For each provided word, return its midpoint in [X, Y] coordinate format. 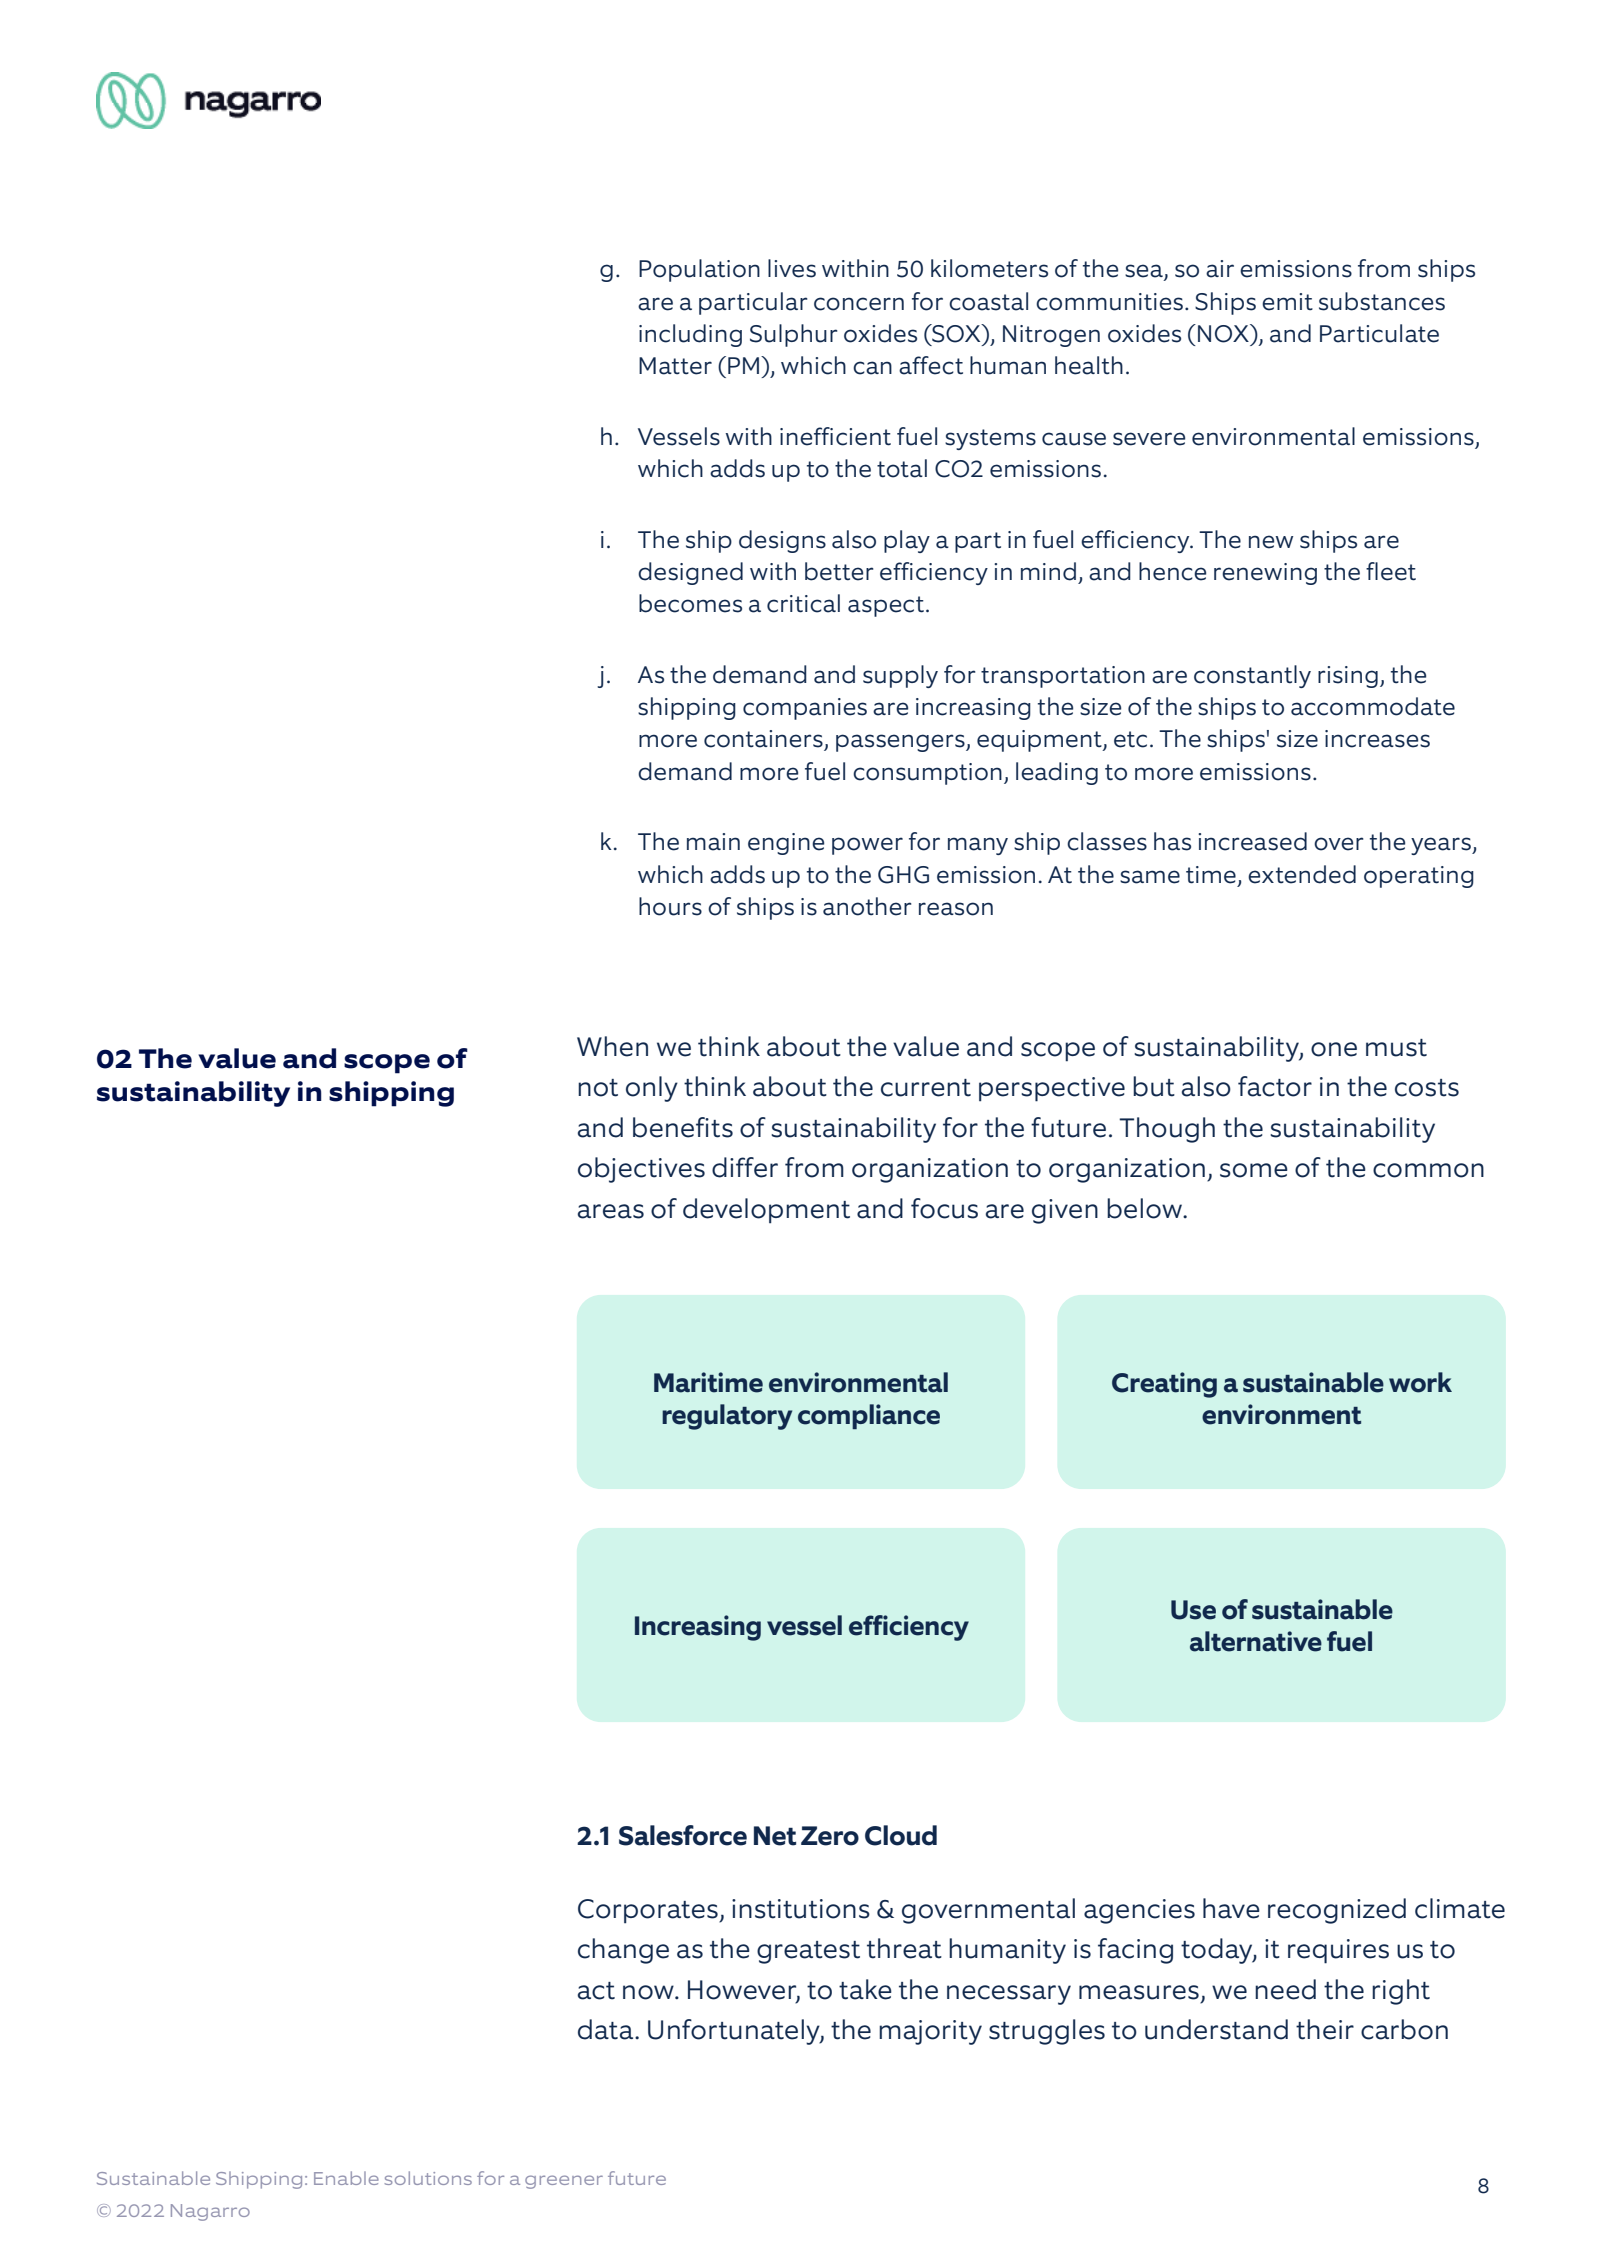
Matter [675, 366]
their [1325, 2029]
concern [859, 304]
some [1254, 1170]
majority [930, 2032]
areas [611, 1211]
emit [1287, 302]
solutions [428, 2178]
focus [944, 1208]
